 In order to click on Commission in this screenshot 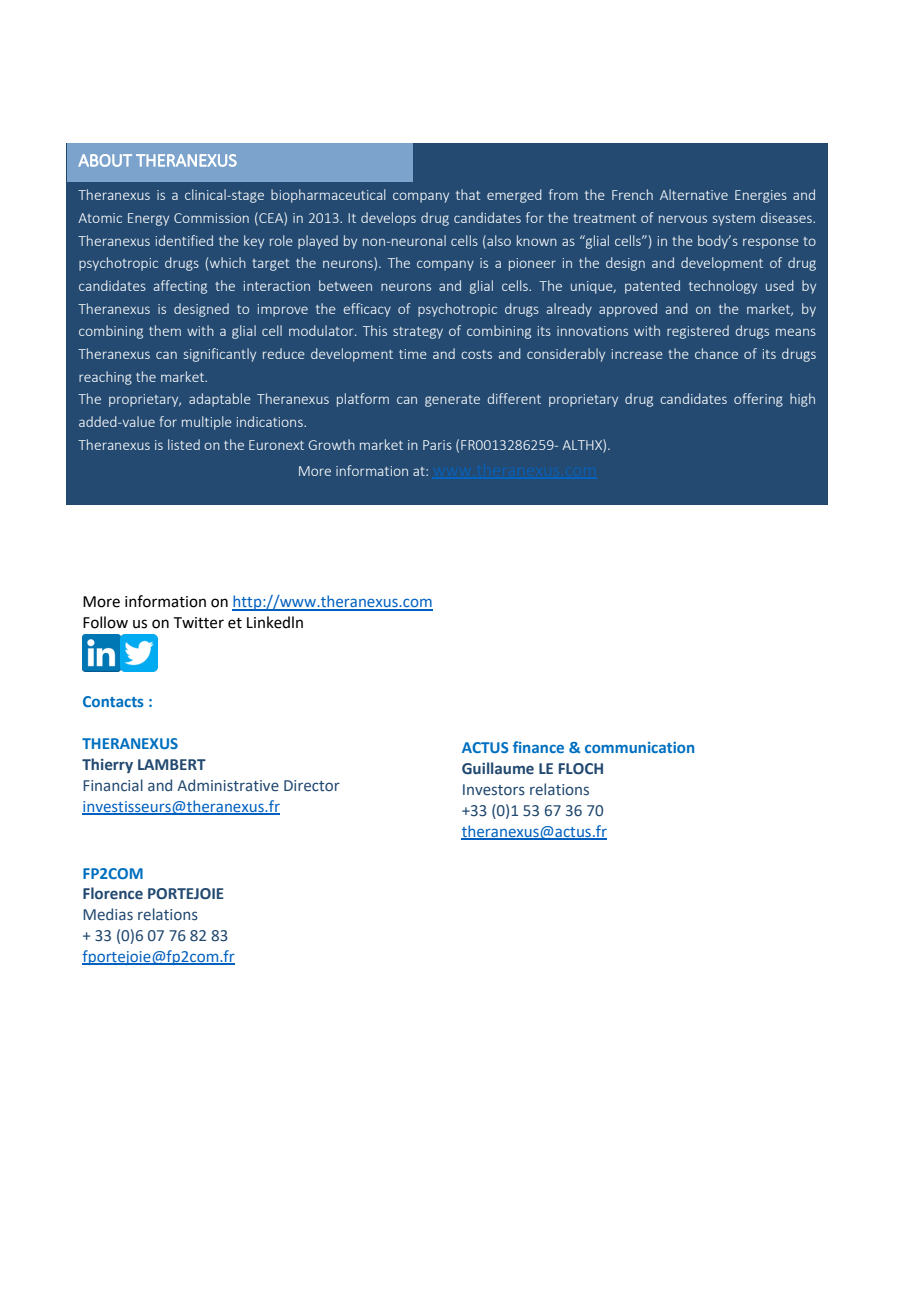, I will do `click(211, 218)`.
